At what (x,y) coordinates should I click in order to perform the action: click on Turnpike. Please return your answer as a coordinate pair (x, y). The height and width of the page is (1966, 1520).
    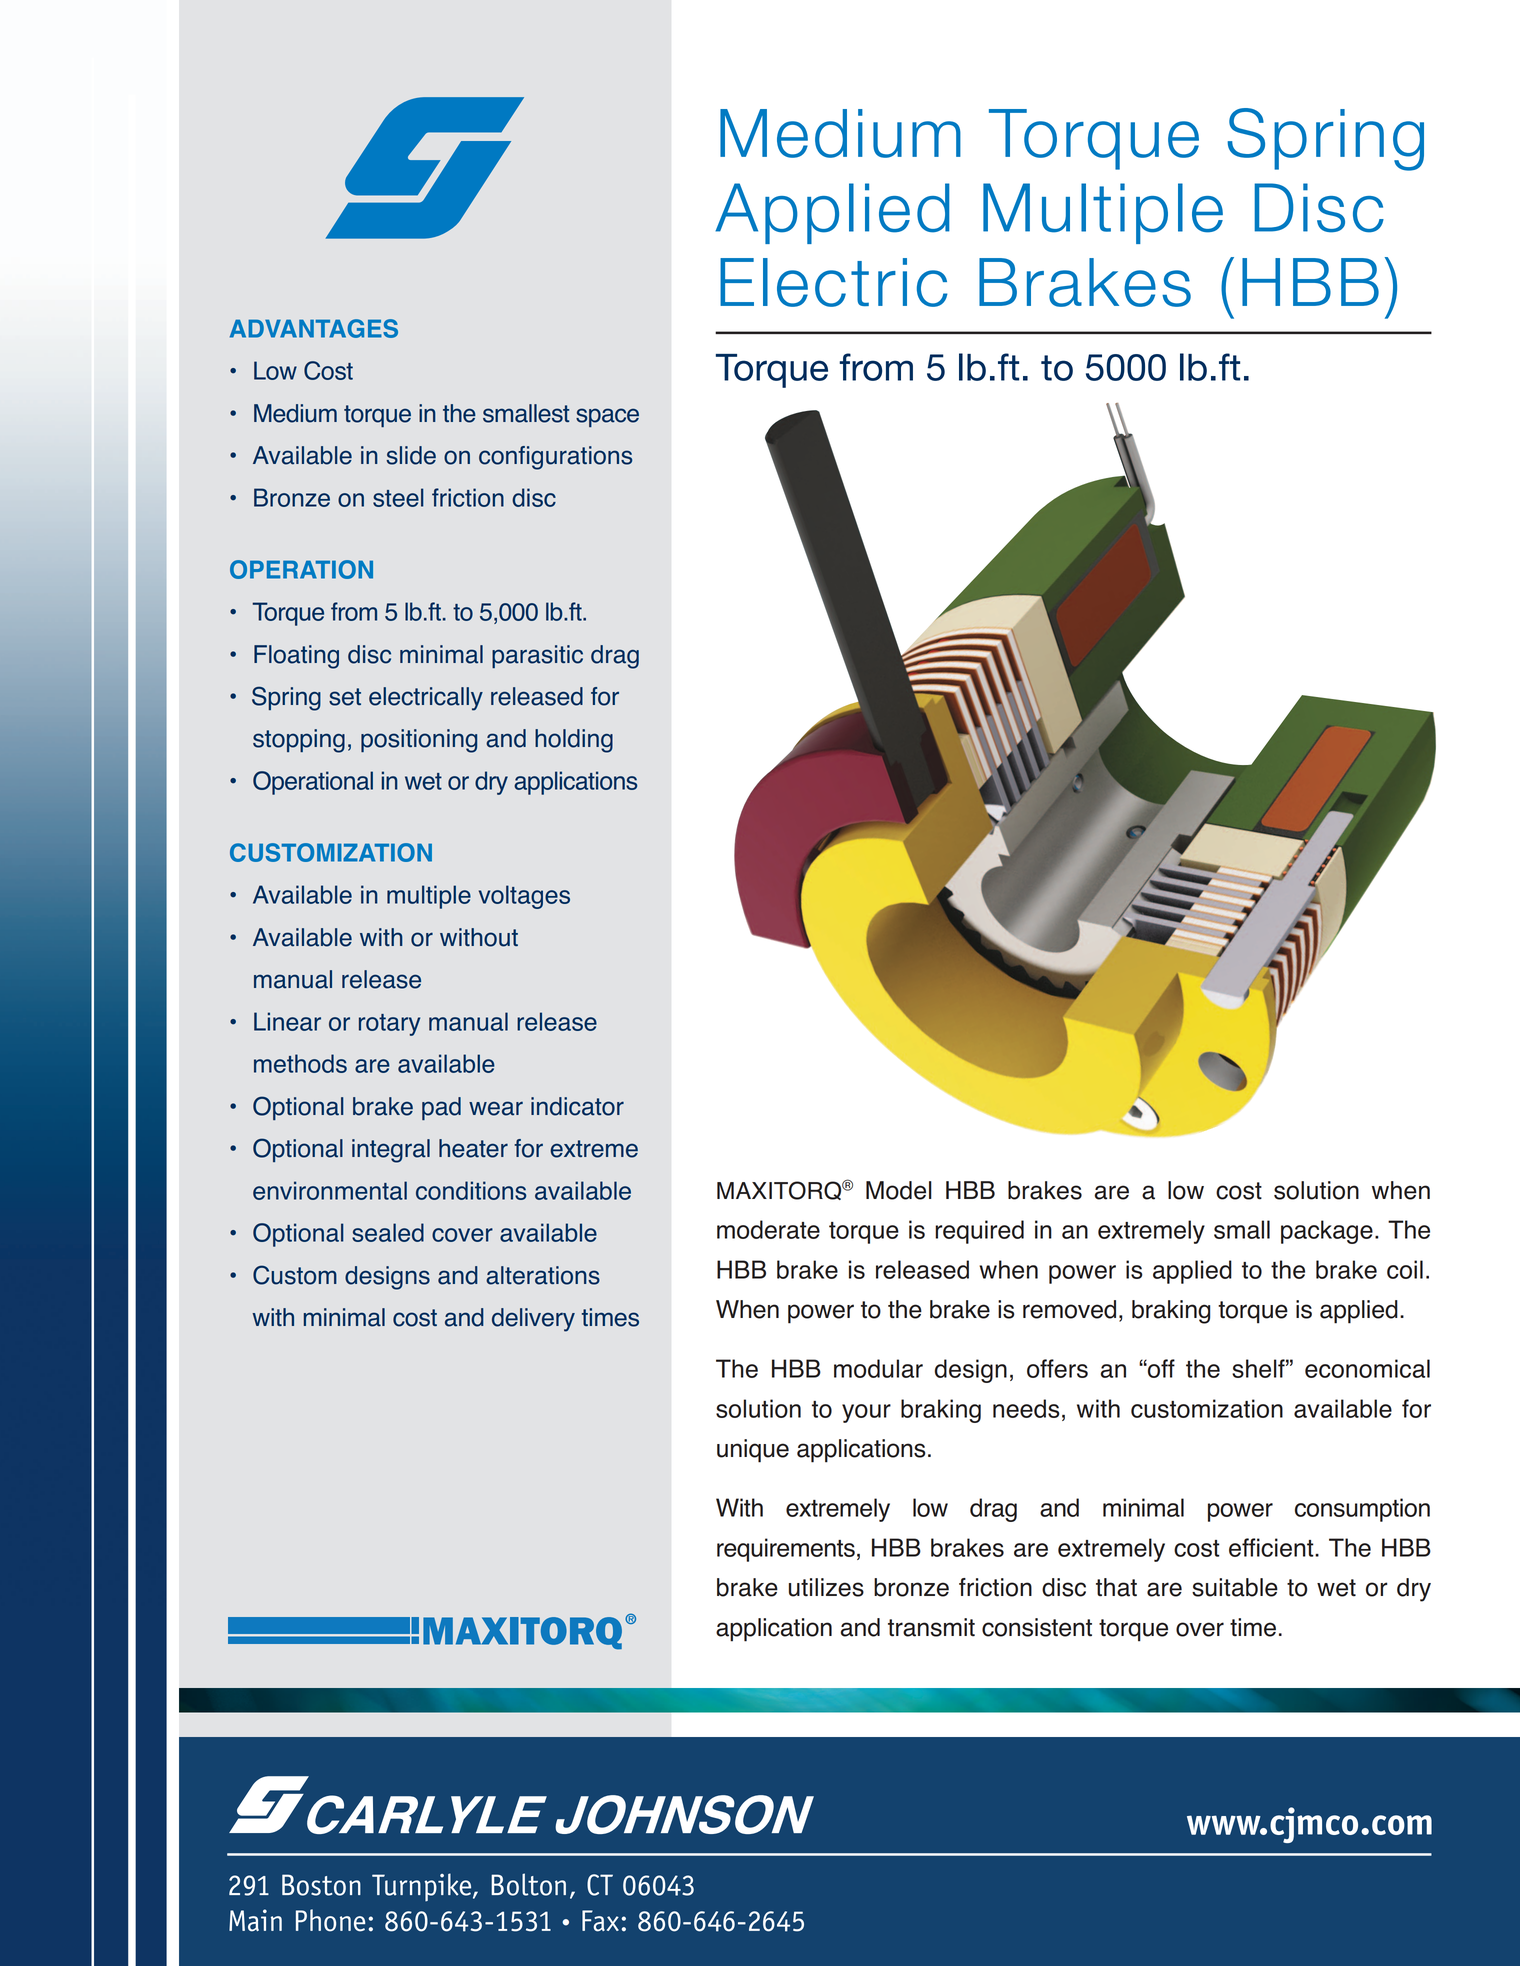
    Looking at the image, I should click on (423, 1887).
